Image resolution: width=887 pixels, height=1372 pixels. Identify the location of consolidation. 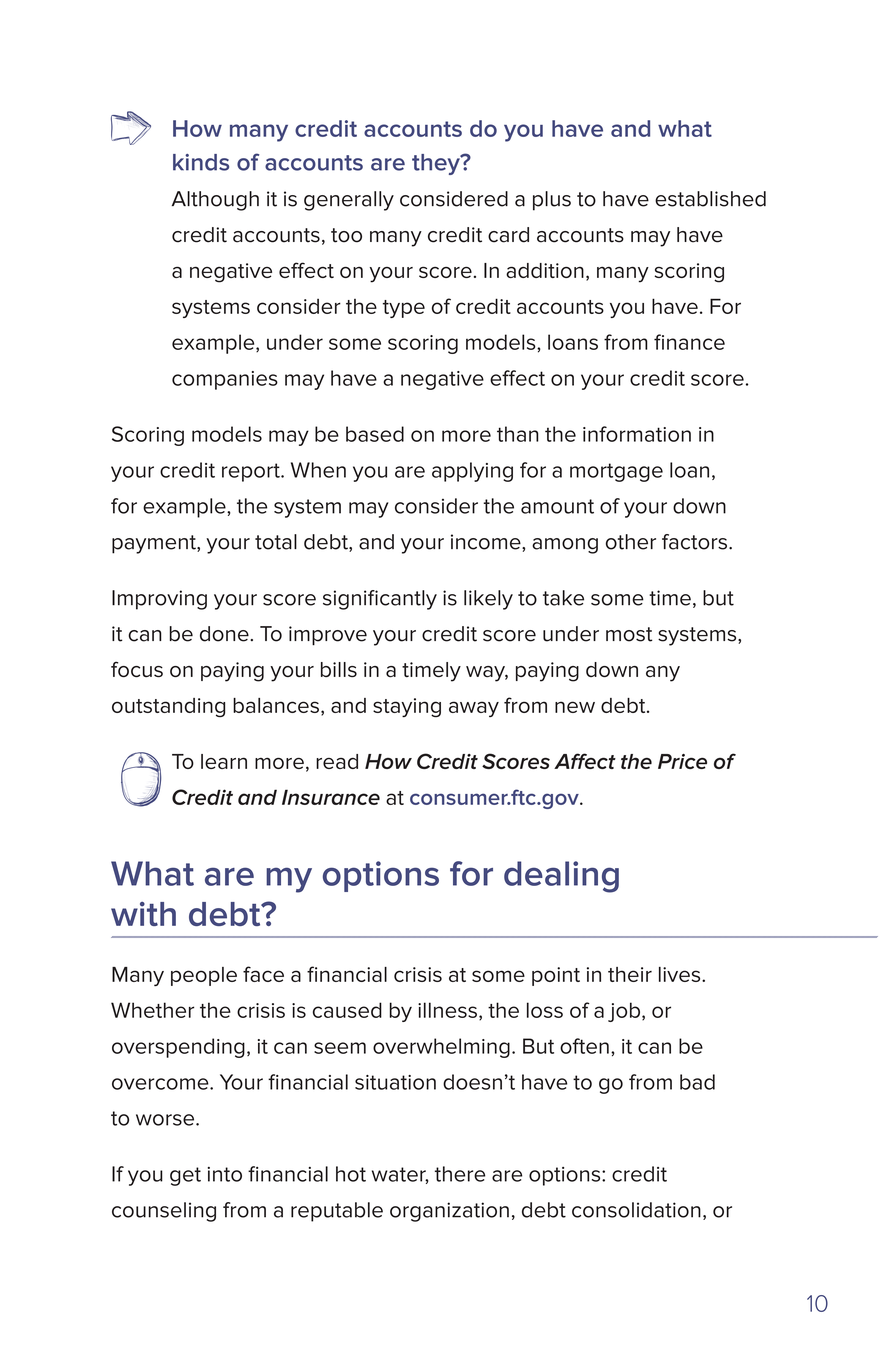
(636, 1210).
